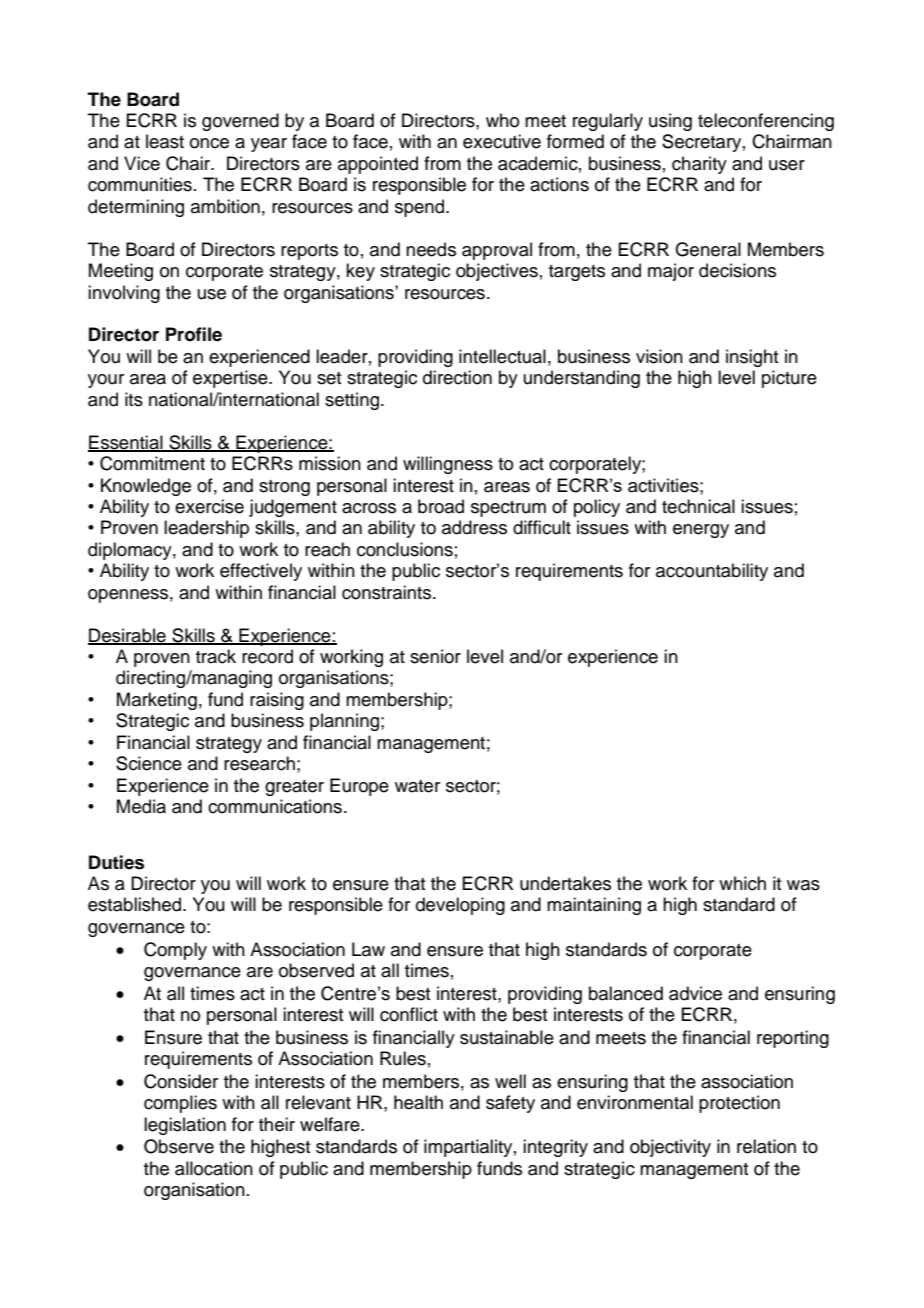 Image resolution: width=924 pixels, height=1308 pixels. What do you see at coordinates (185, 1126) in the screenshot?
I see `legislation` at bounding box center [185, 1126].
